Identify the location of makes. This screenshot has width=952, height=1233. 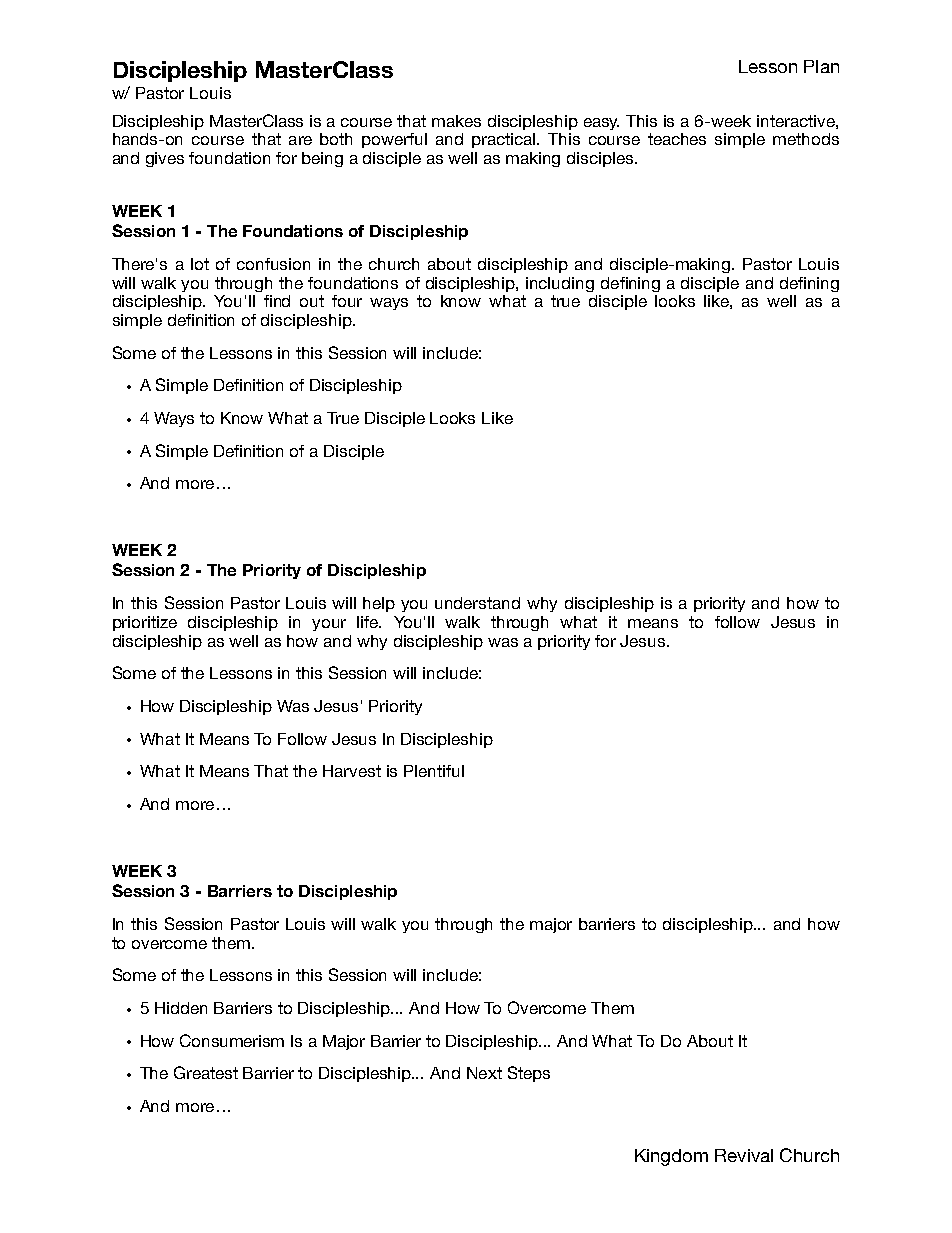
(456, 121).
